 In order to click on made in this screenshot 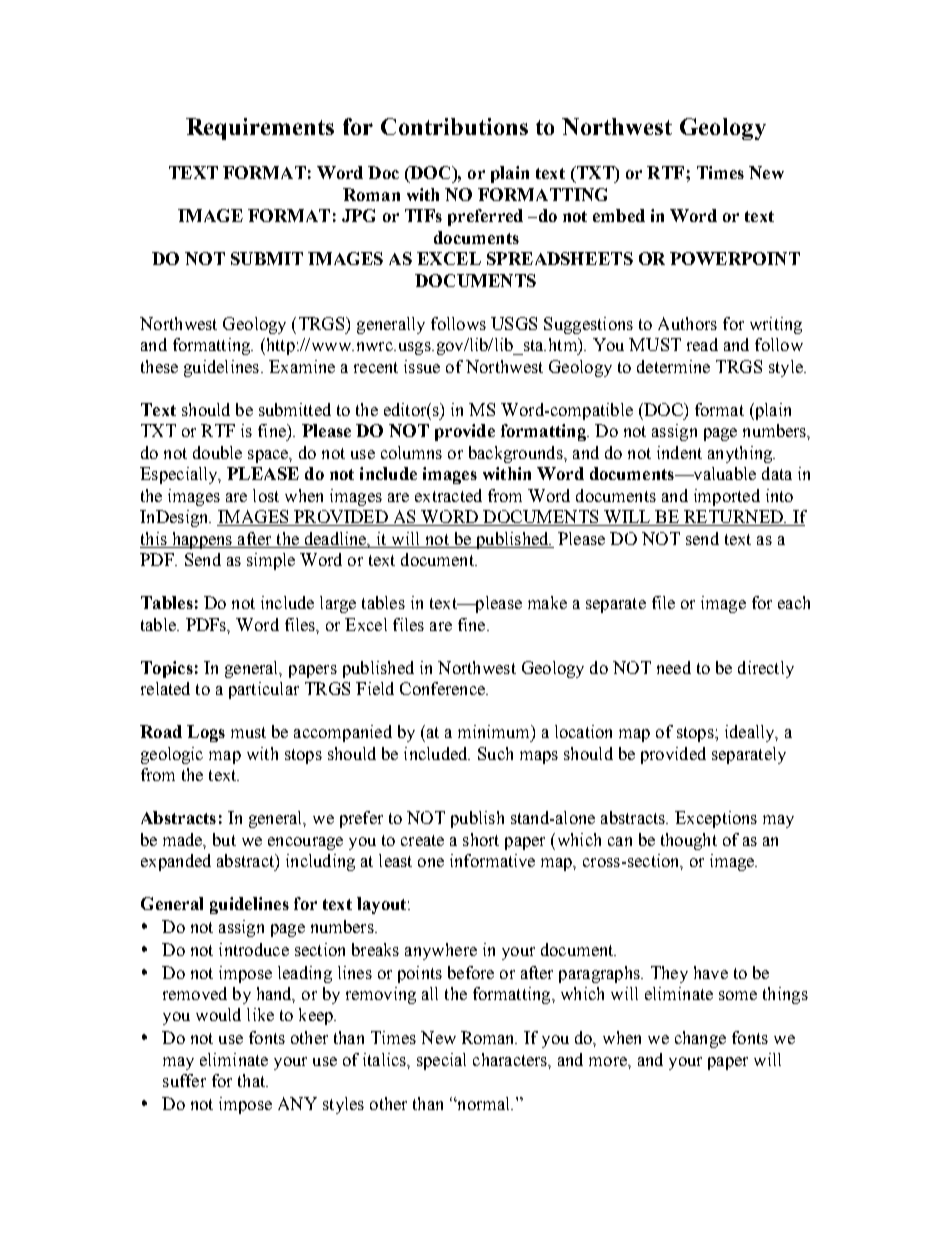, I will do `click(184, 840)`.
